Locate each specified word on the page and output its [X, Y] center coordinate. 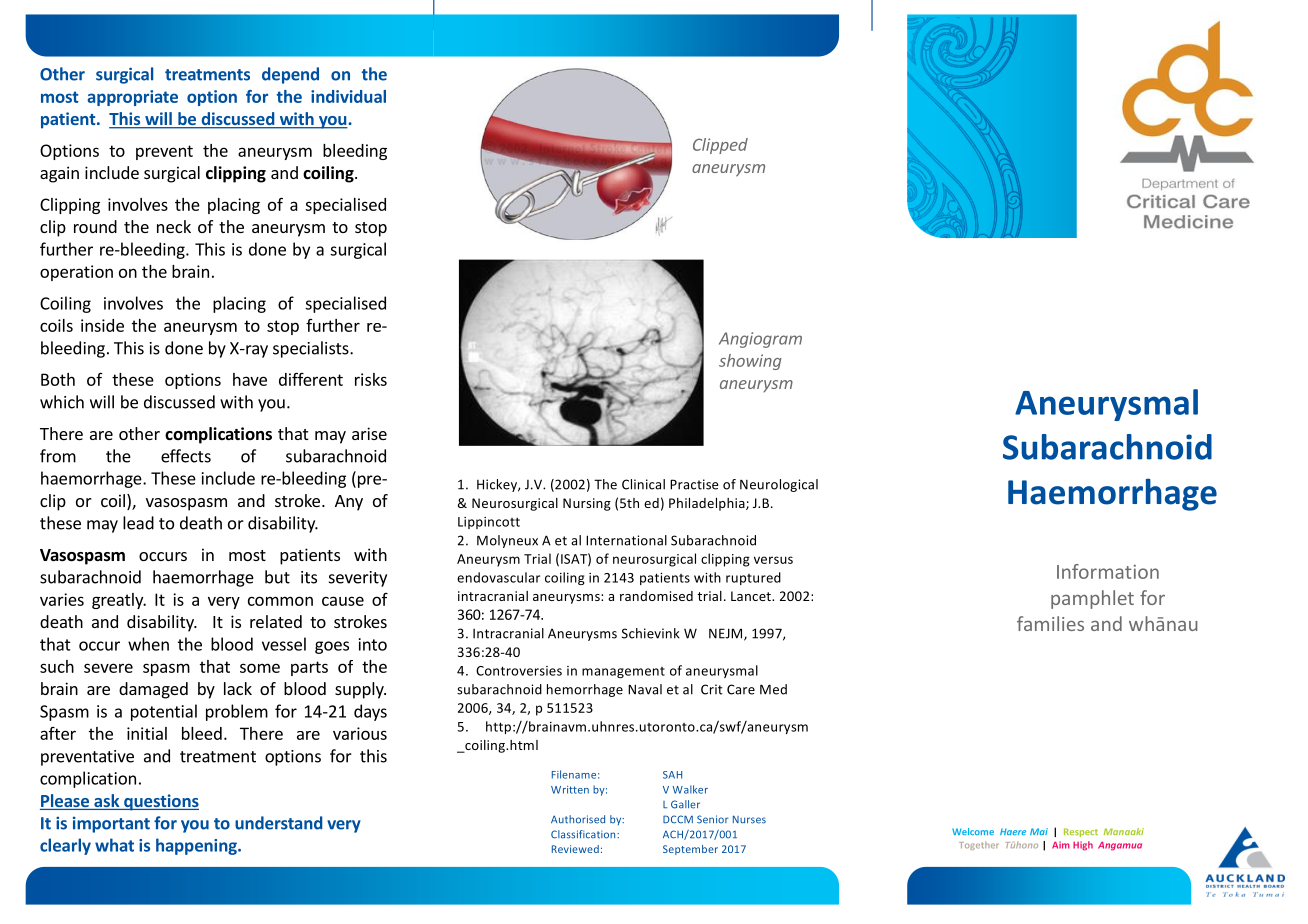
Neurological [779, 485]
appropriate [132, 98]
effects [186, 456]
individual [348, 96]
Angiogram [760, 340]
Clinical [643, 484]
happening [197, 846]
